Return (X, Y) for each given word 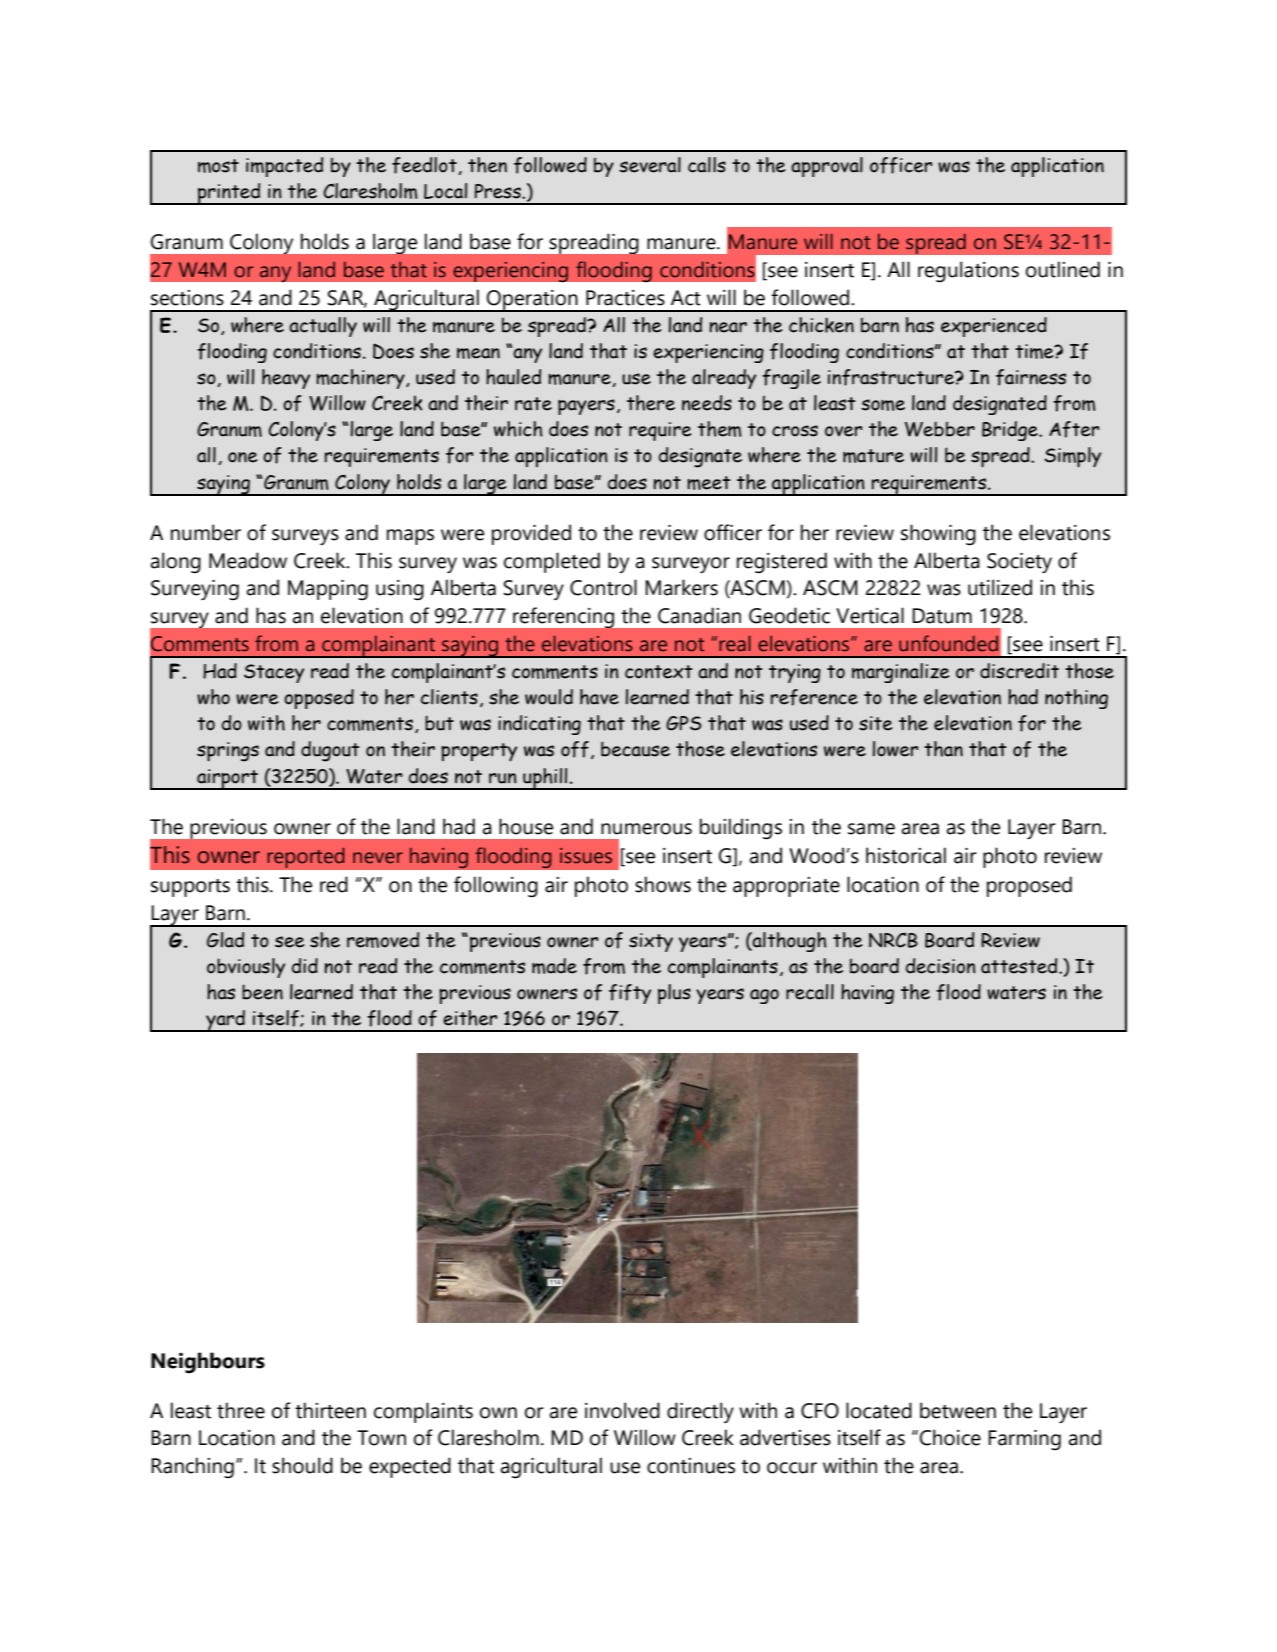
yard (225, 1021)
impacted (284, 167)
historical (906, 855)
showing (938, 535)
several (650, 165)
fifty (630, 994)
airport (227, 779)
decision (941, 966)
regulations (968, 272)
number (206, 532)
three (241, 1410)
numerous (646, 829)
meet (709, 483)
